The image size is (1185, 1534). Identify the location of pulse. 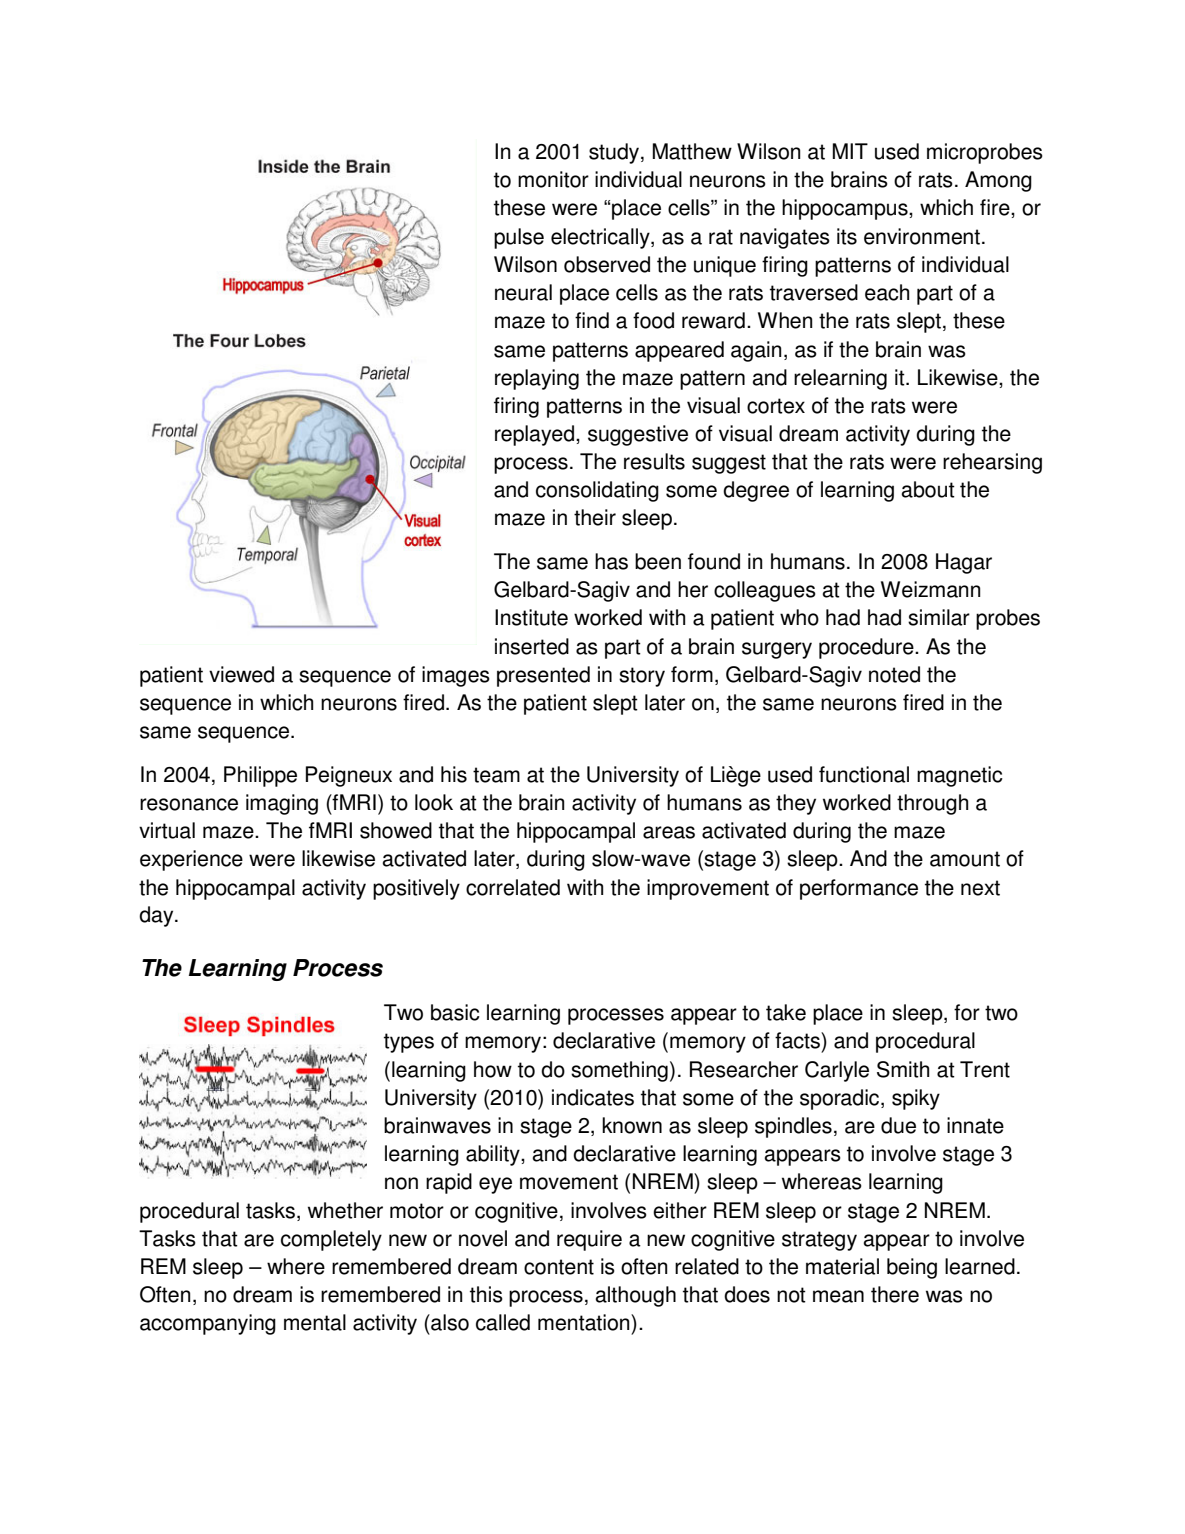
(519, 238).
